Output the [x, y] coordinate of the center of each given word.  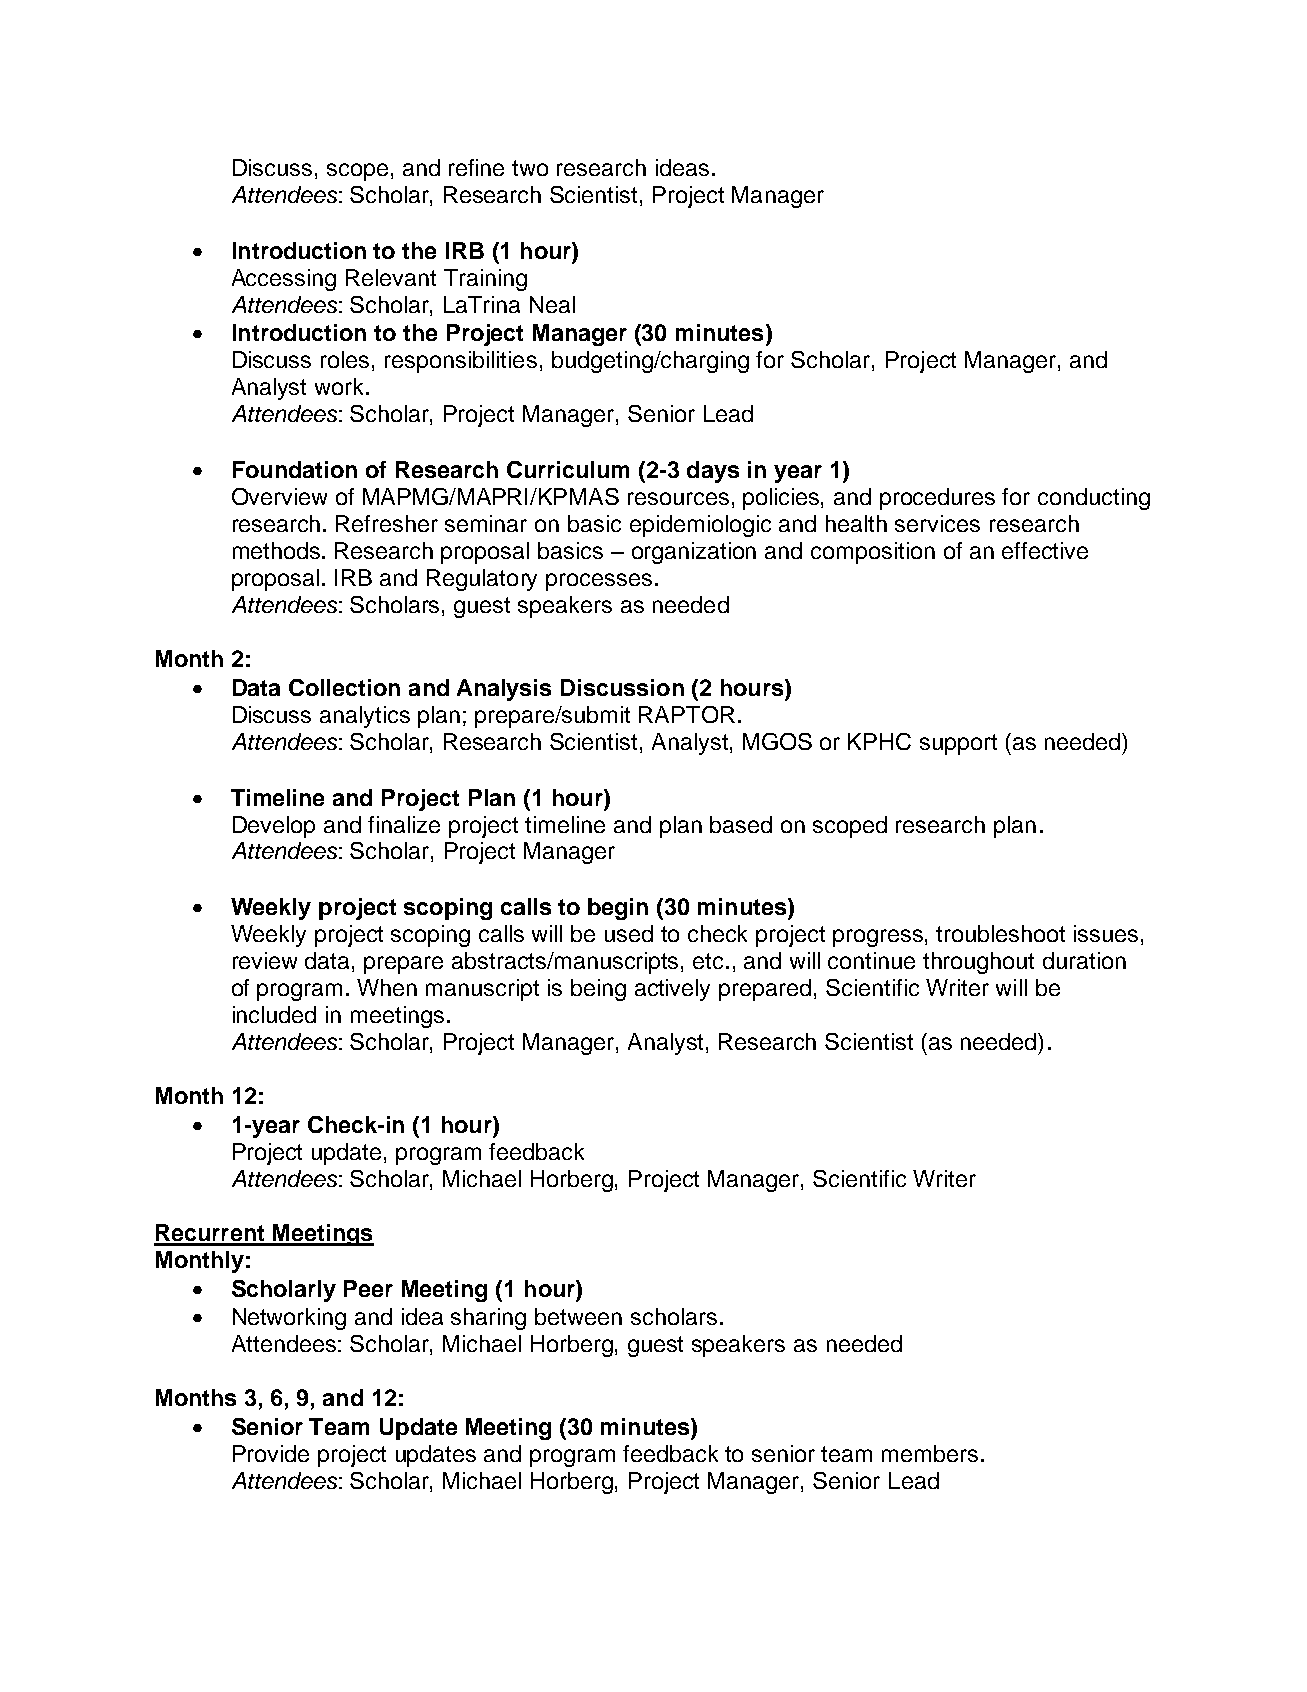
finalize [404, 824]
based [741, 824]
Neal [552, 304]
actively [672, 990]
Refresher [387, 523]
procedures [937, 499]
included [274, 1014]
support [958, 744]
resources [678, 498]
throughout [978, 963]
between [578, 1316]
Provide [271, 1453]
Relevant [391, 277]
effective [1045, 550]
